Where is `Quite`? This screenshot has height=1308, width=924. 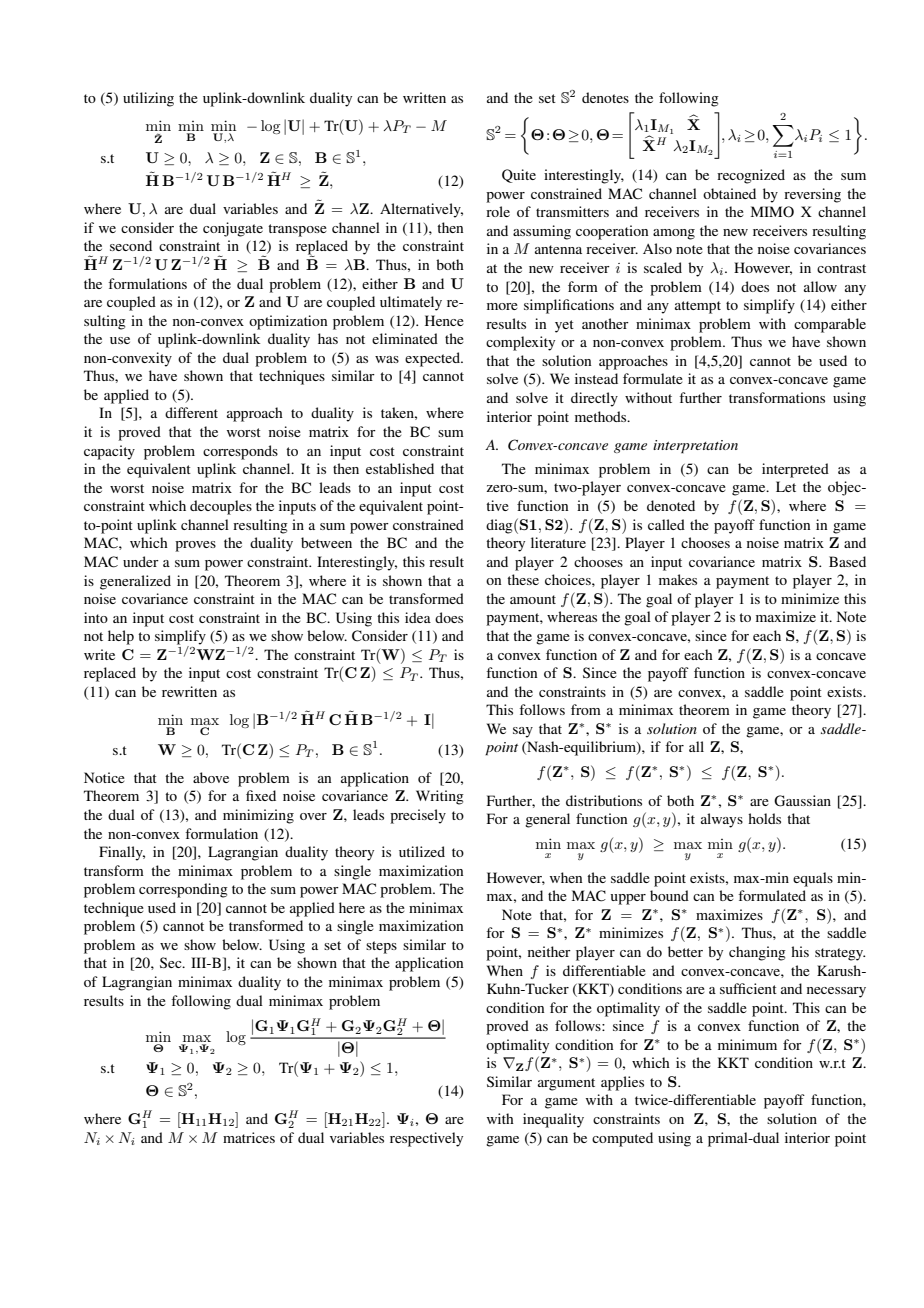
Quite is located at coordinates (519, 176).
